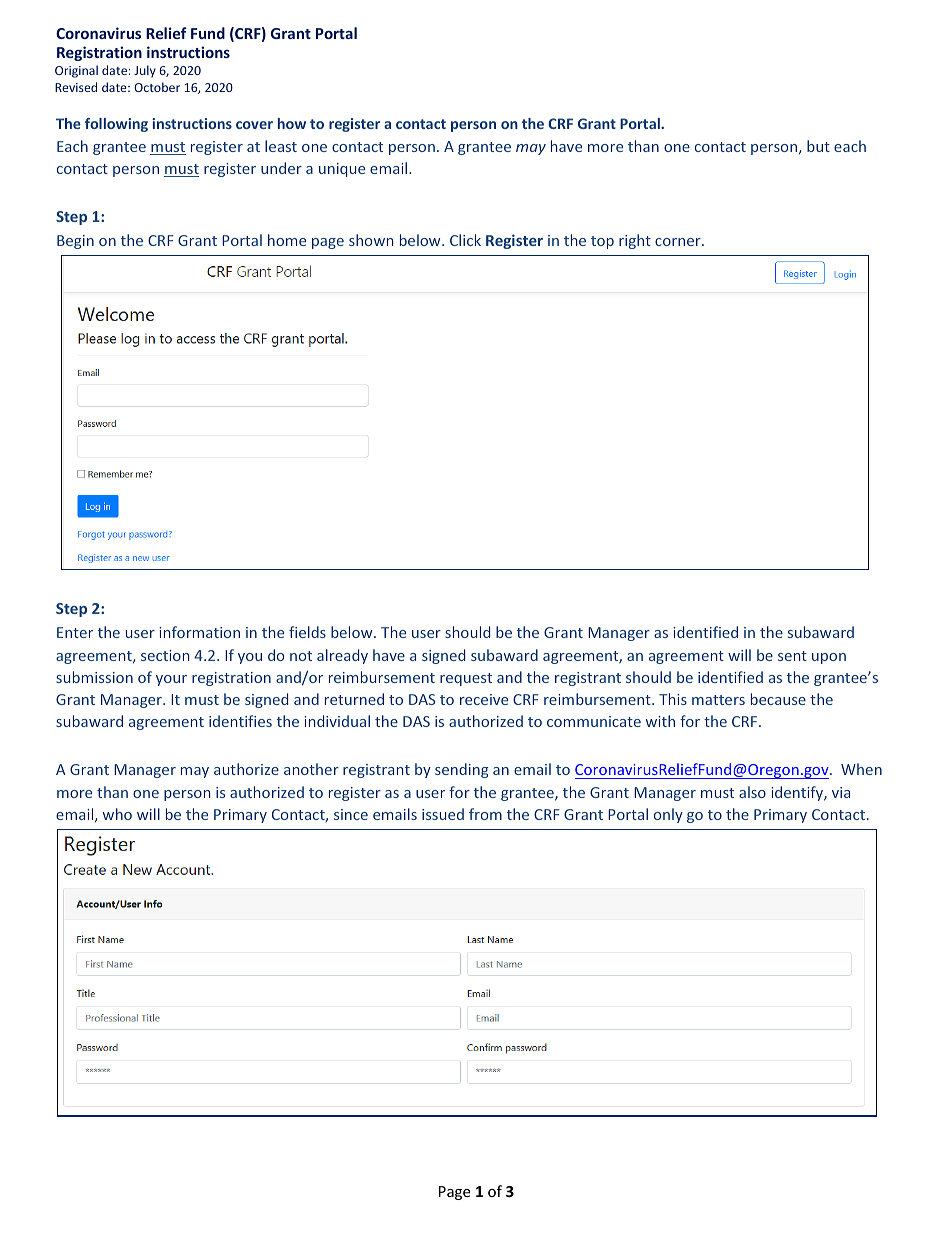 The image size is (952, 1233). I want to click on fields, so click(307, 632).
